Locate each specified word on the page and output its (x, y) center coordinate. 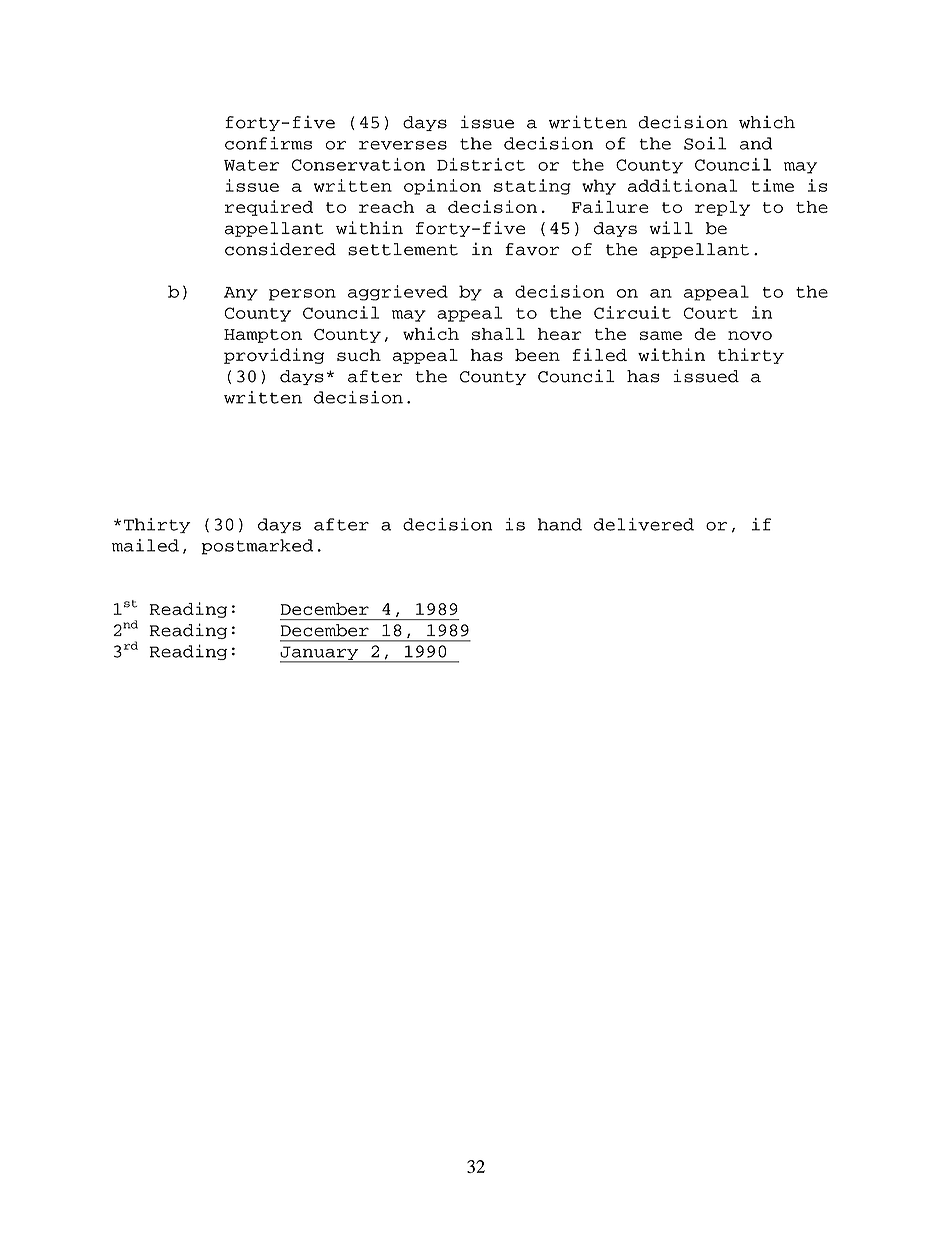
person (302, 295)
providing (274, 356)
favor (532, 249)
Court (711, 313)
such (359, 355)
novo (750, 335)
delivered (644, 524)
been (537, 355)
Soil (705, 143)
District (481, 164)
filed (599, 354)
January (320, 654)
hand (560, 524)
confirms (268, 143)
